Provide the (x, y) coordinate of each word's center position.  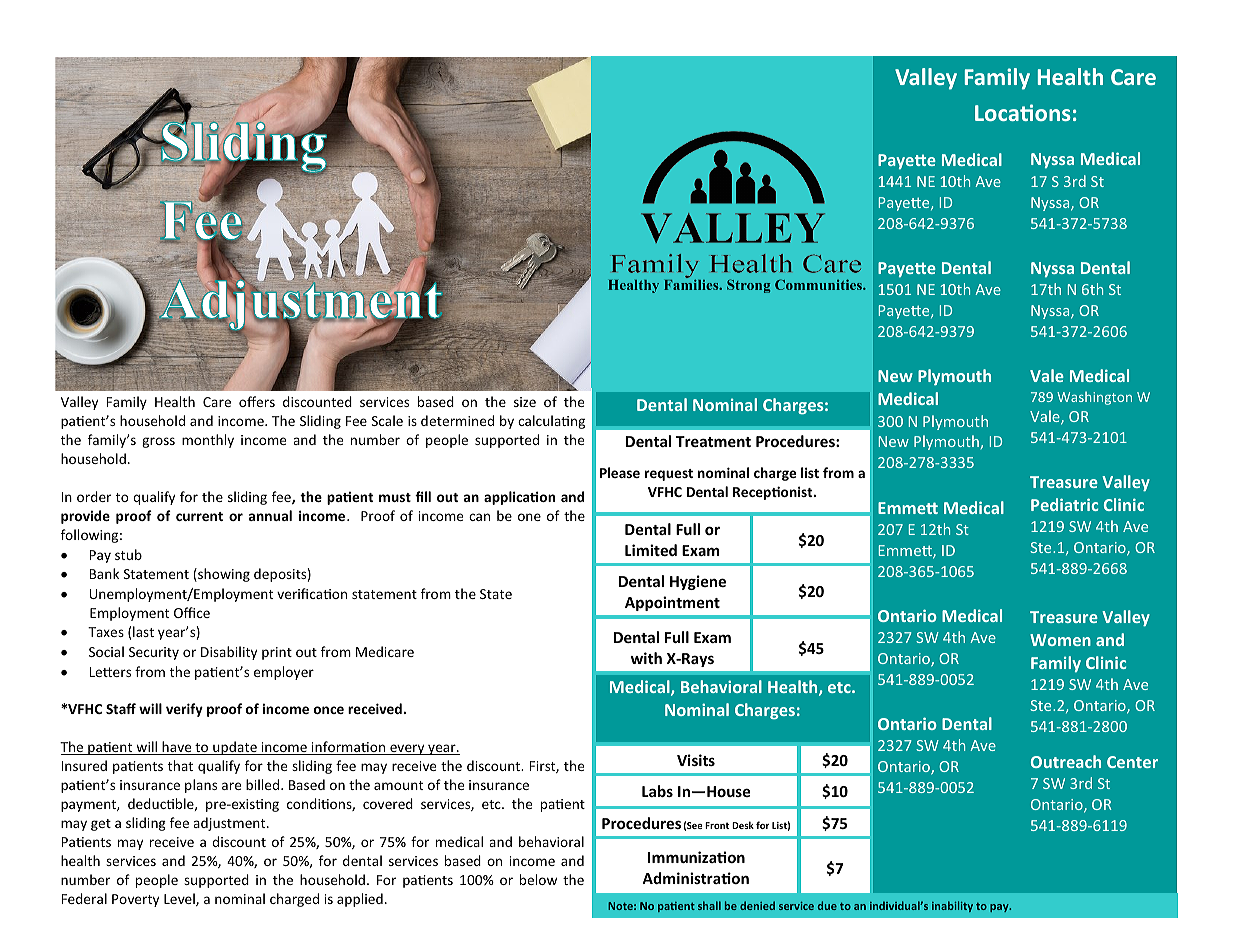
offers (257, 401)
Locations (1023, 112)
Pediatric (1064, 504)
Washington (1094, 398)
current (199, 516)
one (529, 517)
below (538, 879)
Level (180, 899)
